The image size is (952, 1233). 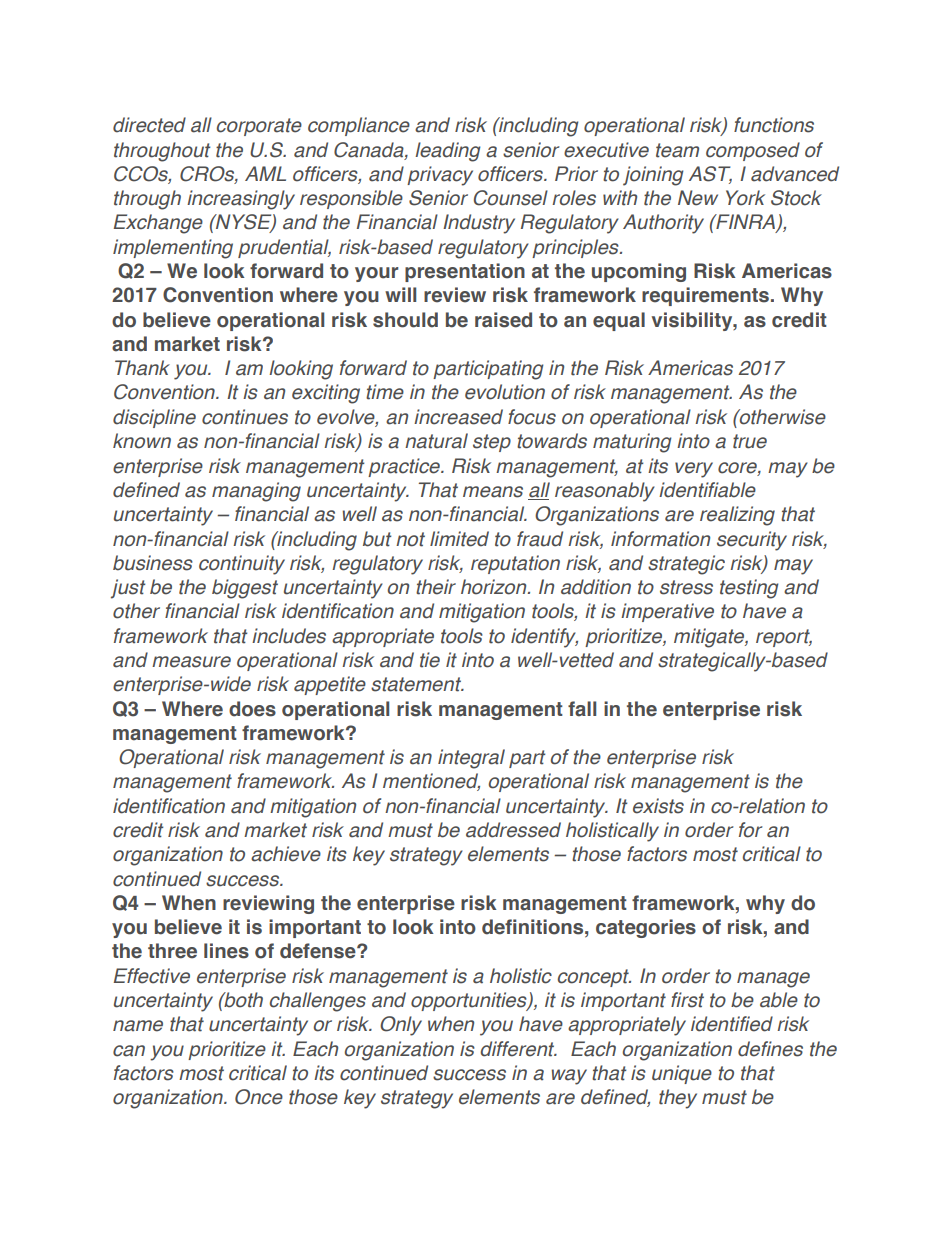 What do you see at coordinates (710, 175) in the page?
I see `AST` at bounding box center [710, 175].
